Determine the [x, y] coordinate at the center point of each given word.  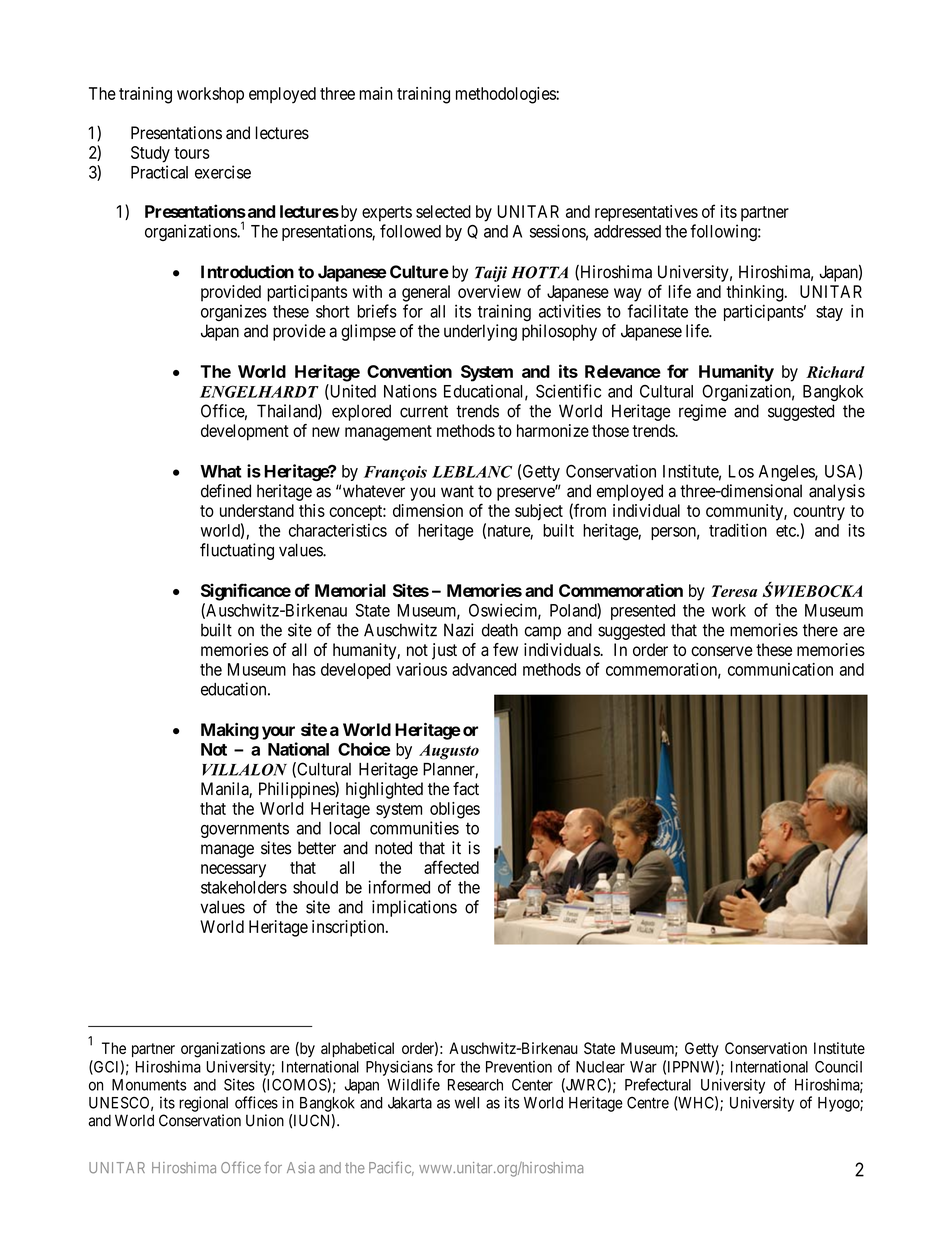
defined [226, 491]
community [745, 512]
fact [466, 789]
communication [780, 669]
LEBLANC [472, 471]
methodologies [506, 95]
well [467, 1103]
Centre [648, 1103]
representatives [646, 213]
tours [192, 153]
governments [245, 830]
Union [265, 1120]
